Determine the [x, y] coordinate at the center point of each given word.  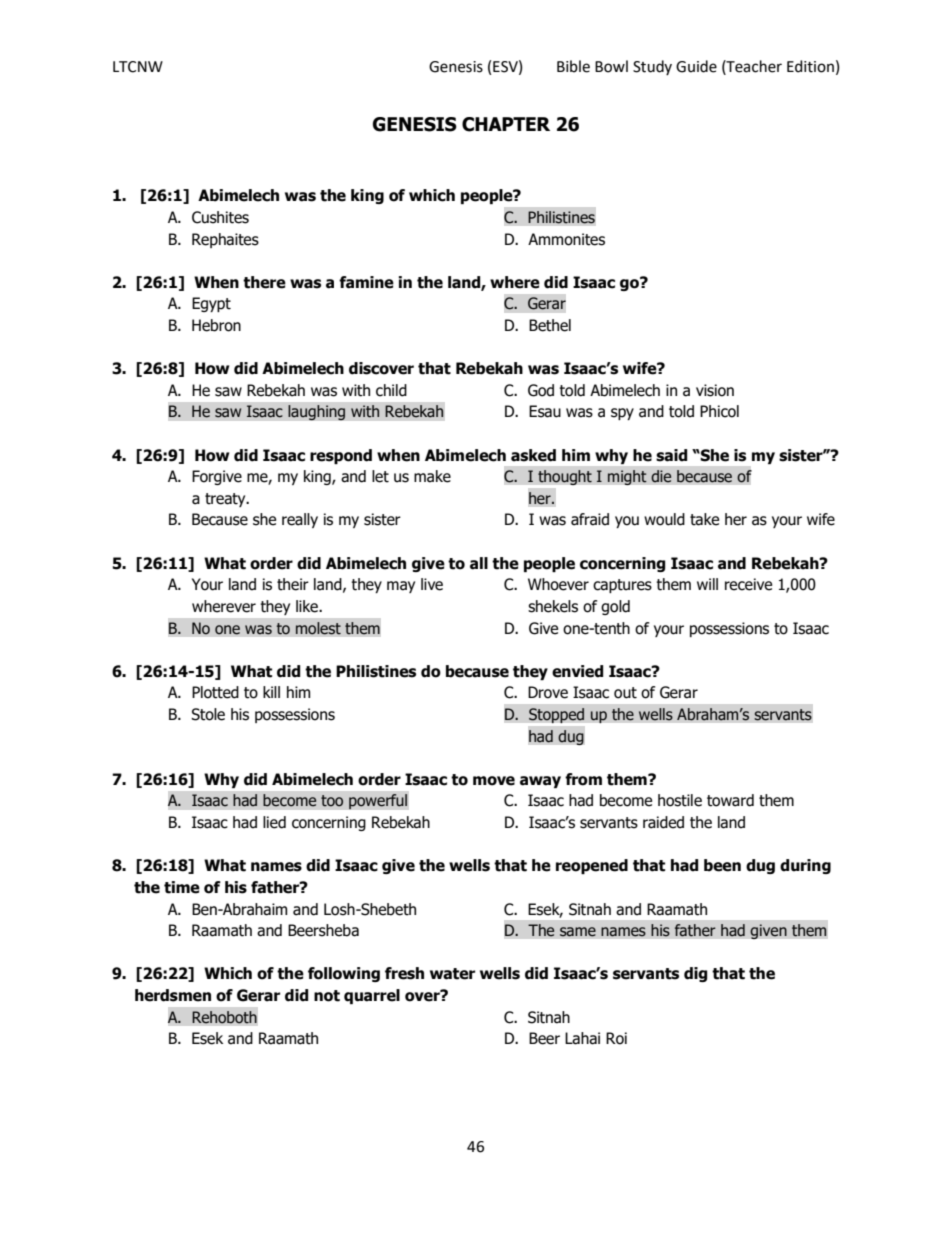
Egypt [211, 304]
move [494, 781]
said [672, 455]
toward [730, 800]
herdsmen [173, 995]
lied [274, 822]
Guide [696, 66]
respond [341, 456]
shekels [553, 606]
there [264, 282]
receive [748, 584]
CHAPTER [506, 124]
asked [533, 455]
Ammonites [566, 239]
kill [271, 692]
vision [715, 390]
